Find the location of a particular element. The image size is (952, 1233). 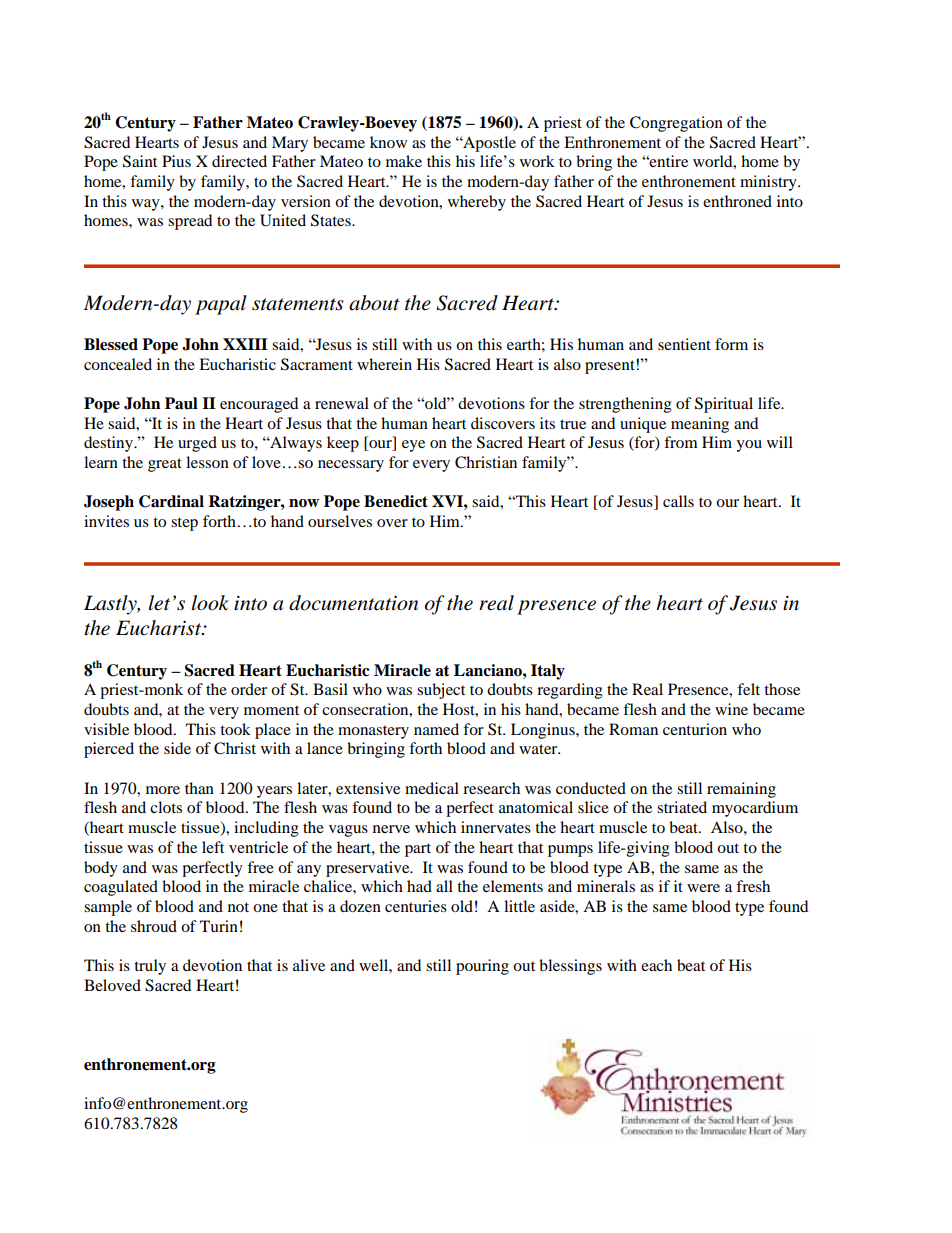

sentient is located at coordinates (684, 344).
